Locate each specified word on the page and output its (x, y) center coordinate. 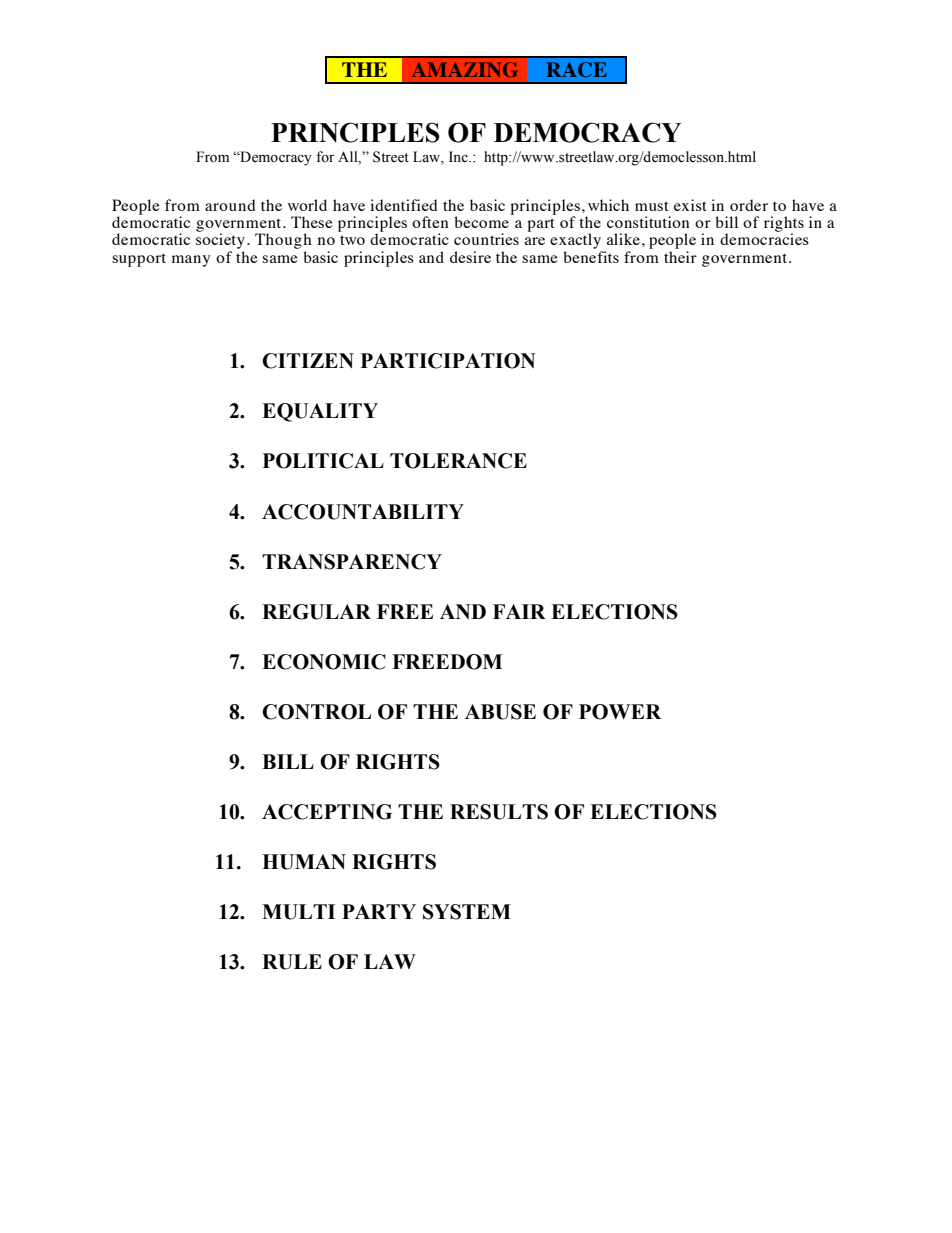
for (325, 156)
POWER (620, 712)
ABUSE (500, 712)
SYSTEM (467, 912)
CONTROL (316, 712)
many (191, 261)
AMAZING (464, 69)
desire (470, 257)
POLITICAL (323, 461)
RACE (576, 69)
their (680, 257)
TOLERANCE (458, 461)
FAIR (519, 611)
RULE (292, 962)
